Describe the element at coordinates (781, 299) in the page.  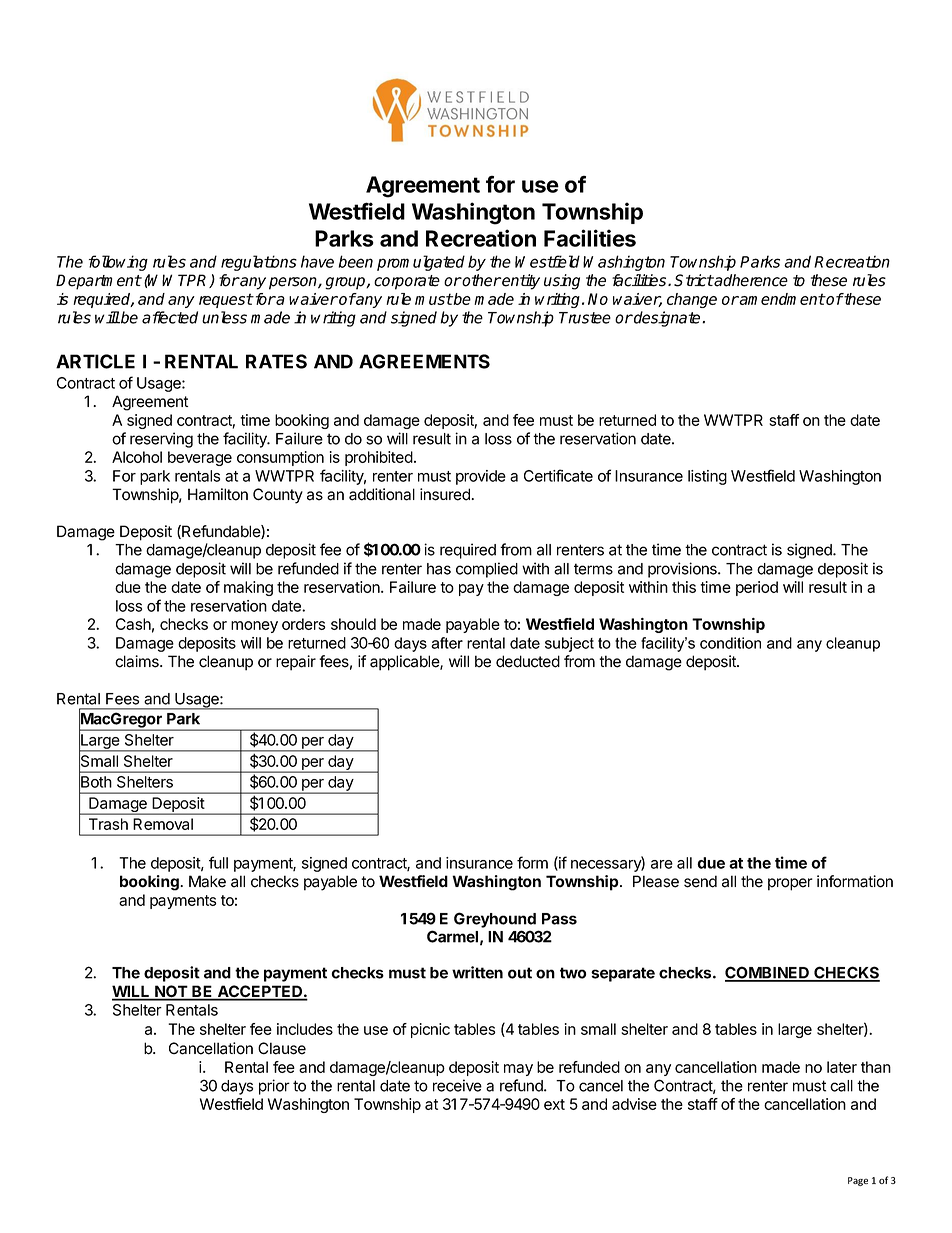
I see `amendment` at that location.
